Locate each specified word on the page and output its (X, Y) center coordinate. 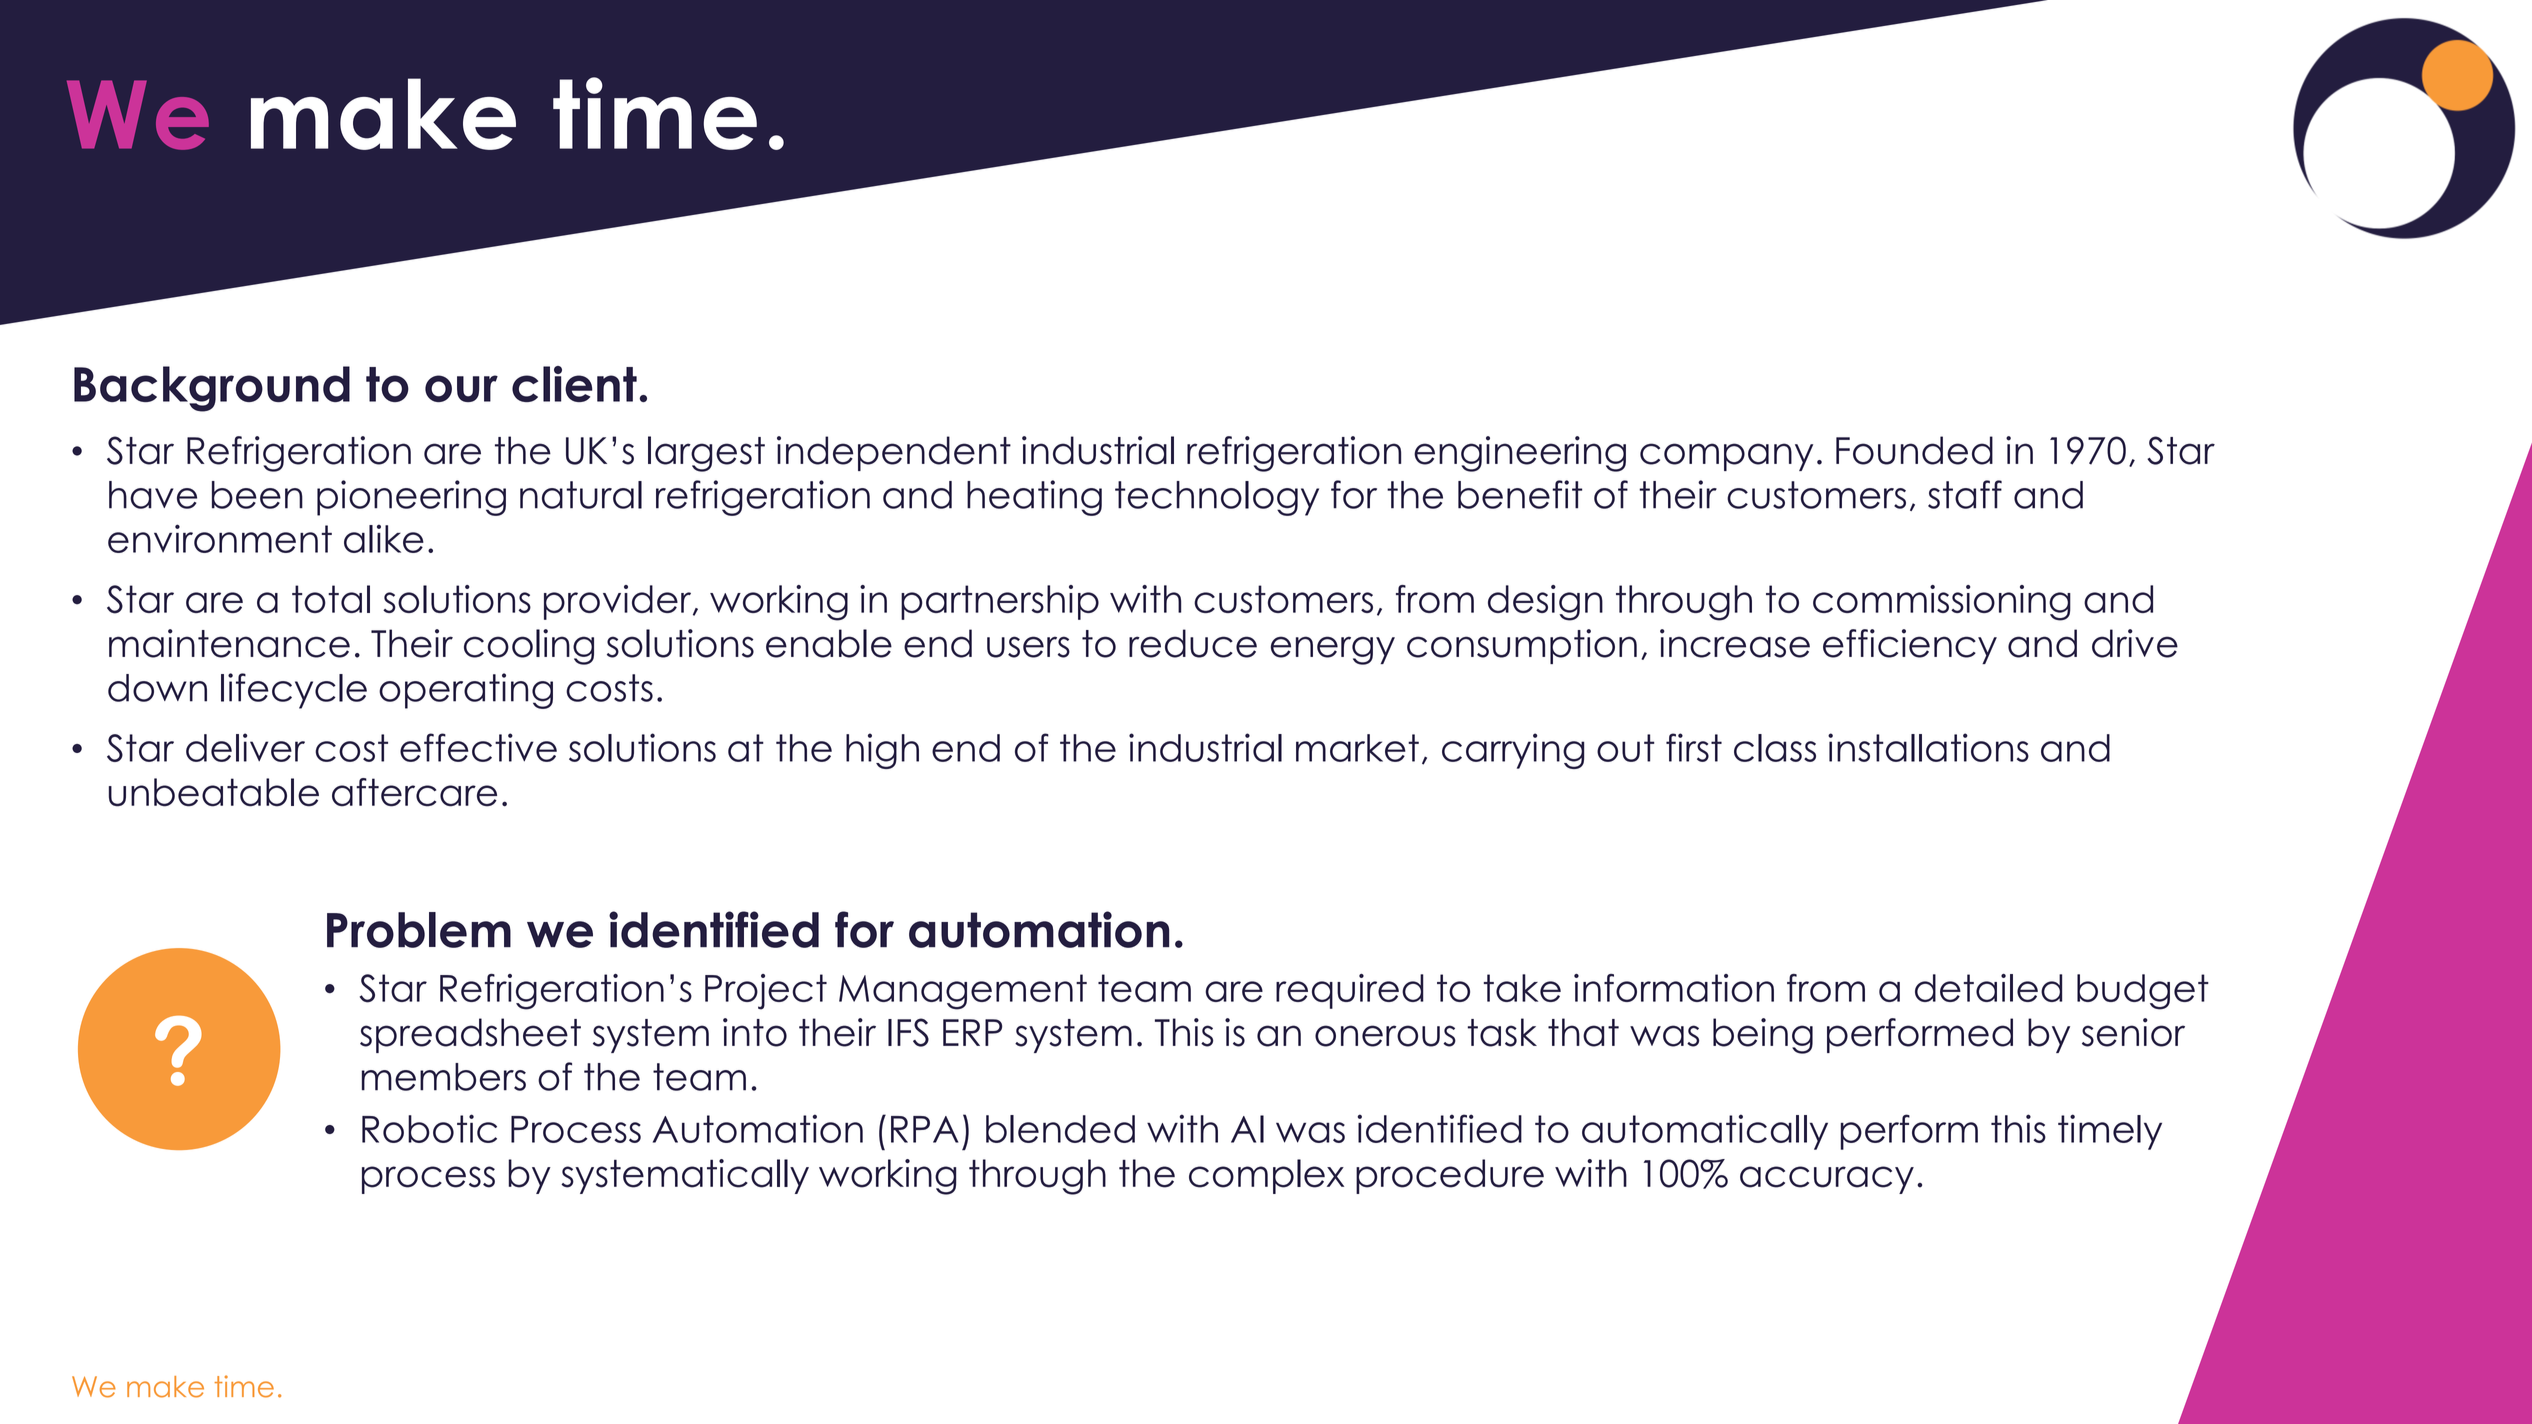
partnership (1000, 602)
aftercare (414, 792)
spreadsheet (470, 1035)
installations (1928, 747)
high (882, 751)
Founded (1914, 450)
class (1775, 748)
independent (894, 453)
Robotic (429, 1128)
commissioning (1942, 603)
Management (963, 992)
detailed (1988, 988)
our (461, 388)
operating (466, 691)
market (1357, 748)
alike (384, 538)
